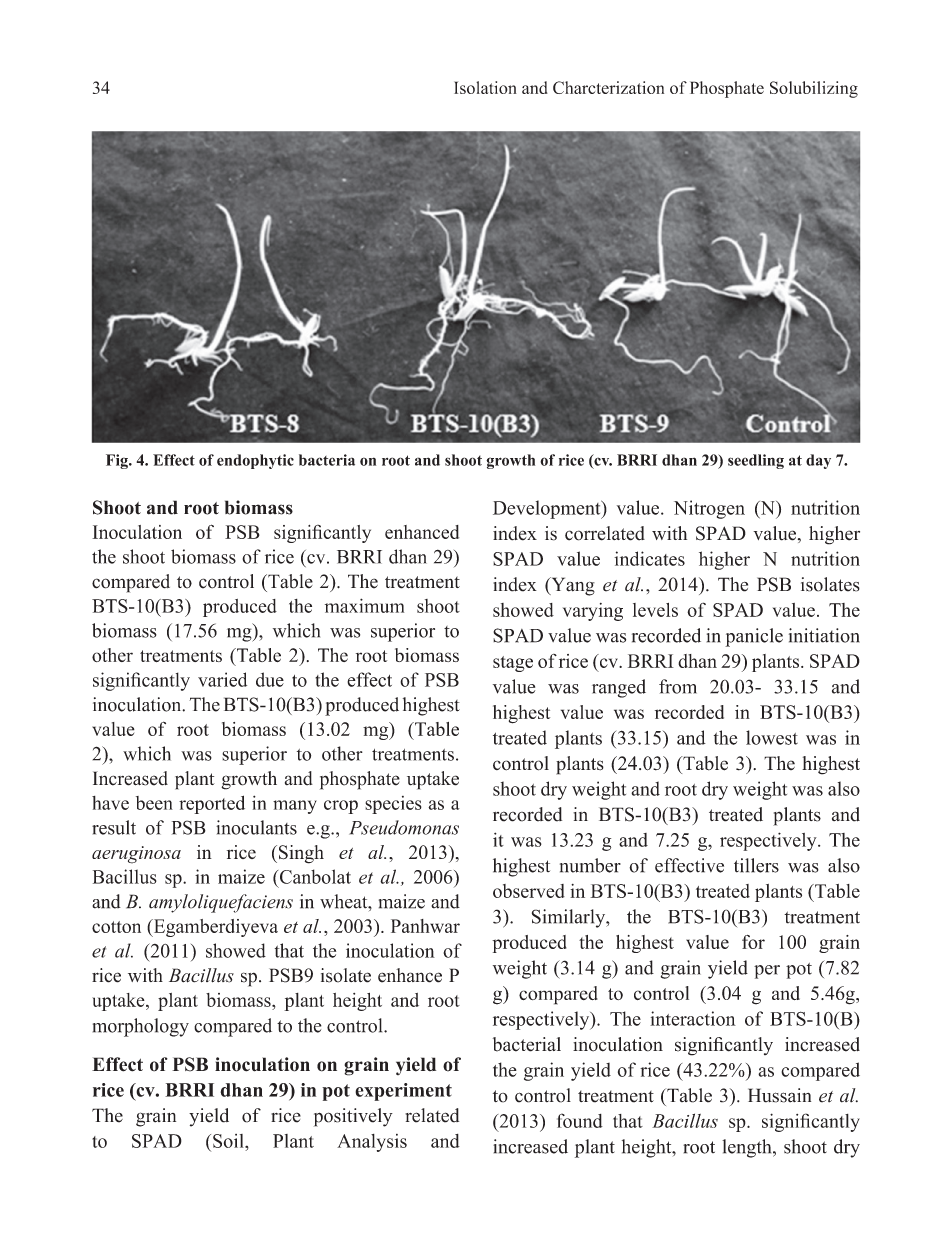 This screenshot has width=952, height=1248. I want to click on maximum, so click(364, 605).
